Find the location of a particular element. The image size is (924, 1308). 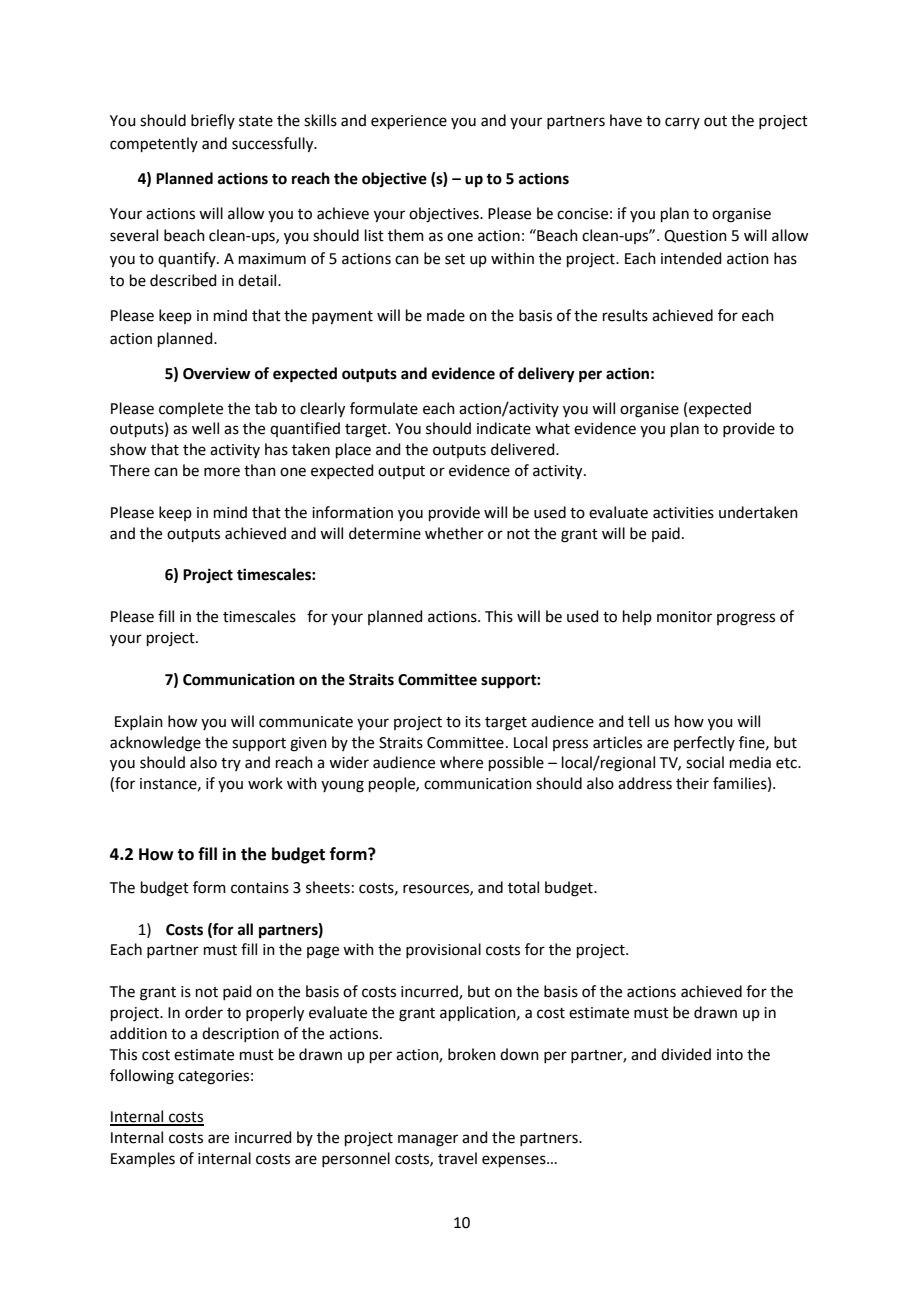

Explain is located at coordinates (139, 722).
